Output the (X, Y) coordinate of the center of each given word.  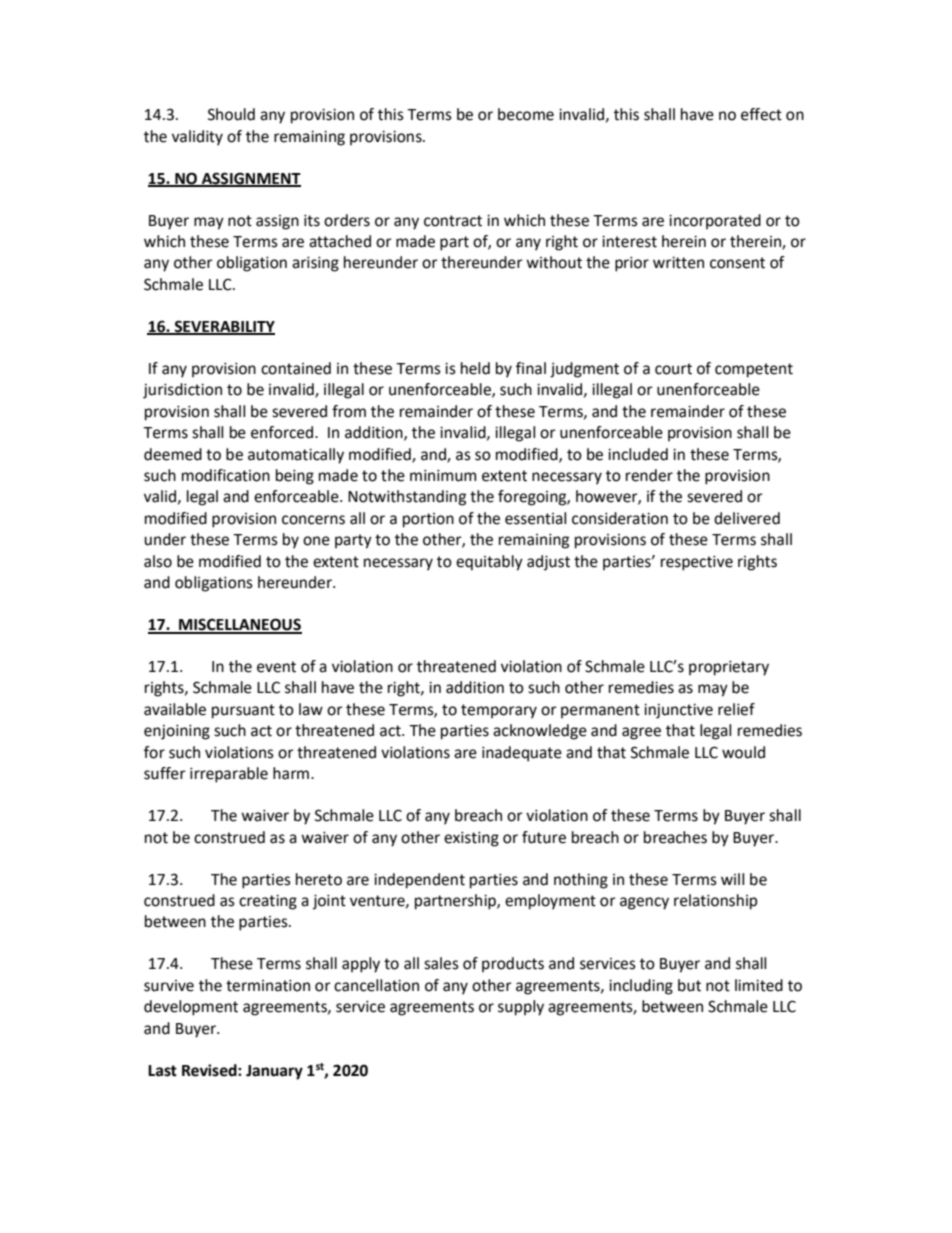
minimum (443, 476)
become (526, 114)
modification (226, 475)
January (274, 1072)
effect (761, 114)
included (638, 454)
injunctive (678, 711)
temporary (499, 711)
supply (521, 1008)
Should (231, 114)
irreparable (229, 775)
